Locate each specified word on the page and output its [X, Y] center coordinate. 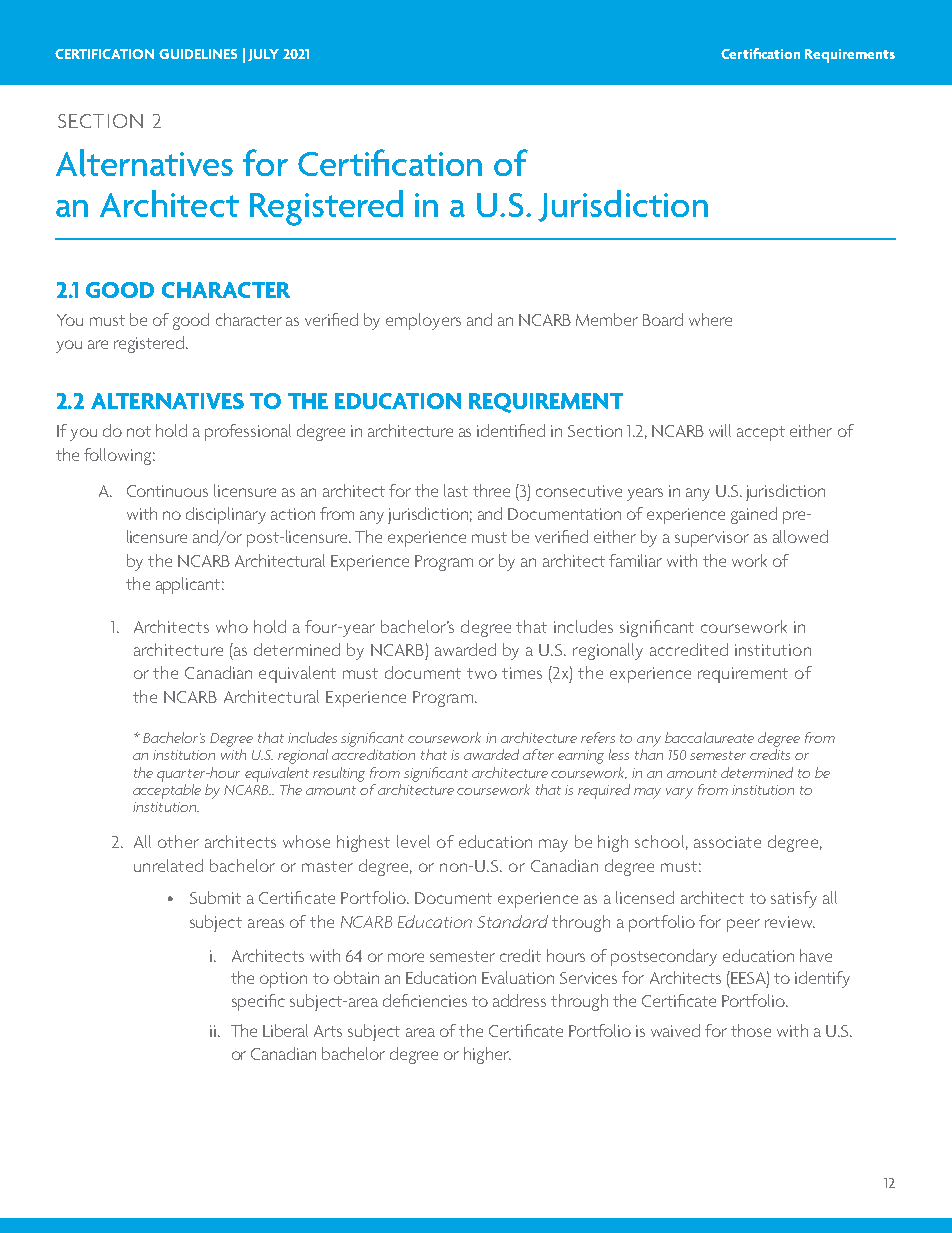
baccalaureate [709, 737]
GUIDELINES [198, 54]
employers [423, 321]
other [178, 841]
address [519, 1000]
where [710, 319]
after [538, 754]
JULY [263, 55]
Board [663, 319]
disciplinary [226, 515]
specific [258, 1002]
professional [248, 432]
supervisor [712, 539]
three [491, 490]
